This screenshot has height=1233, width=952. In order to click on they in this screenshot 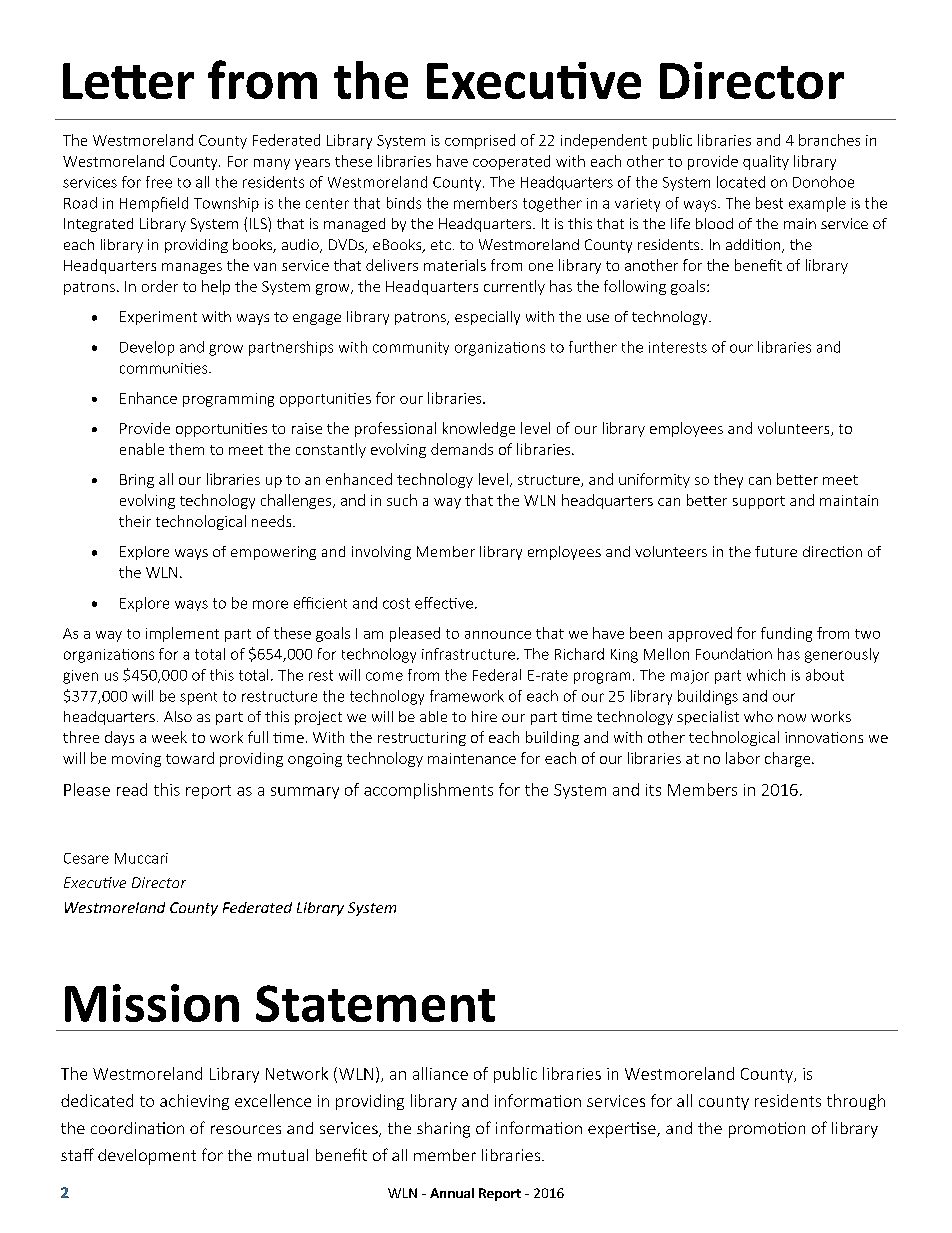, I will do `click(728, 480)`.
